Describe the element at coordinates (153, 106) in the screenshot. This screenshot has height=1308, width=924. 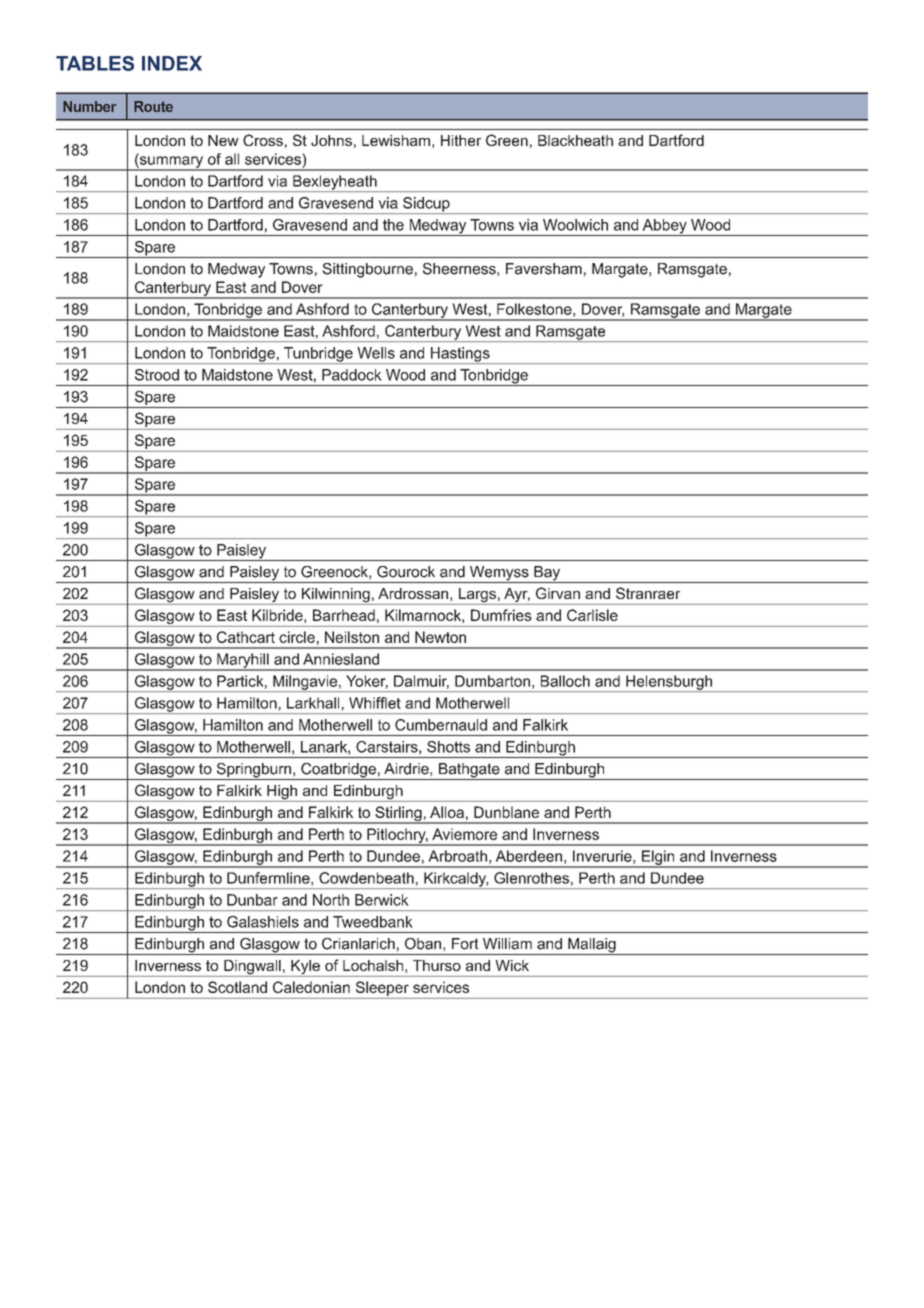
I see `Route` at that location.
